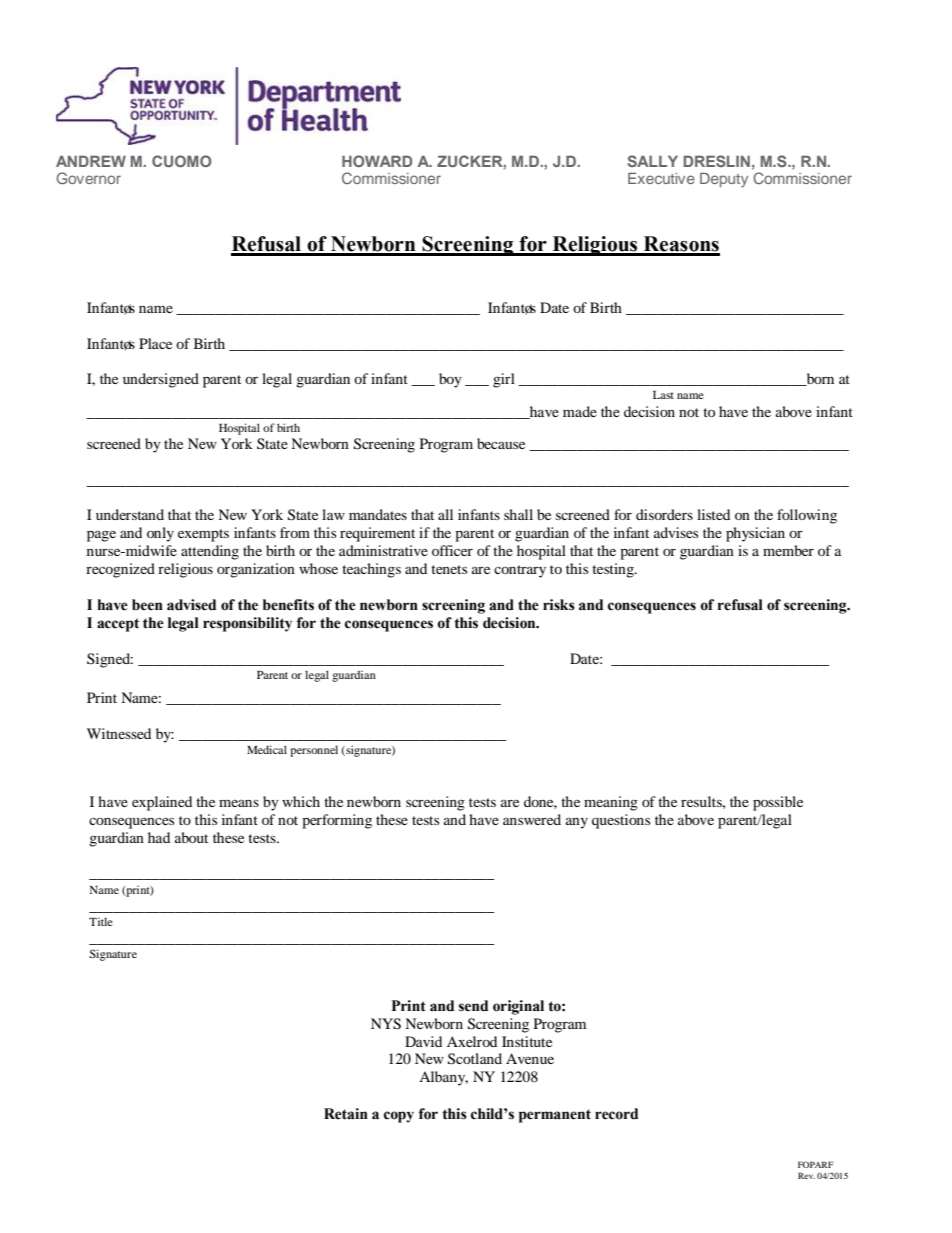 This screenshot has width=952, height=1233. Describe the element at coordinates (118, 625) in the screenshot. I see `accept` at that location.
